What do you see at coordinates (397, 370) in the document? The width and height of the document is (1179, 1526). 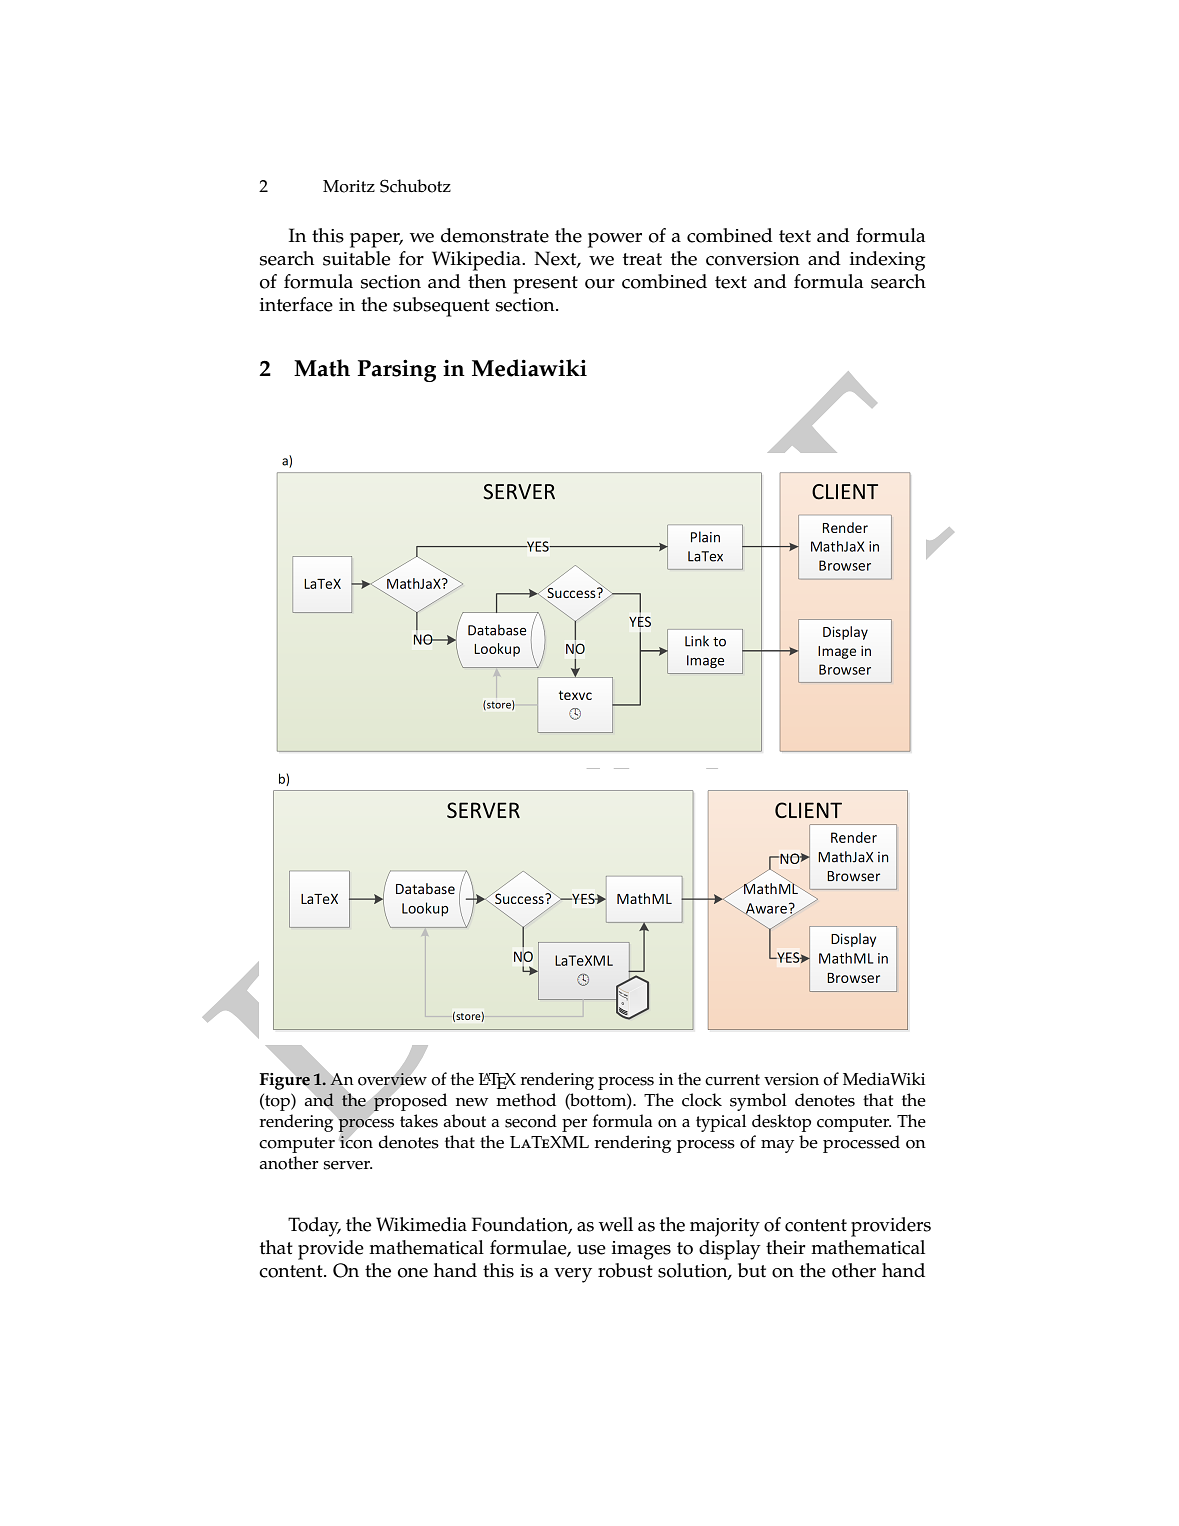 I see `Parsing` at bounding box center [397, 370].
